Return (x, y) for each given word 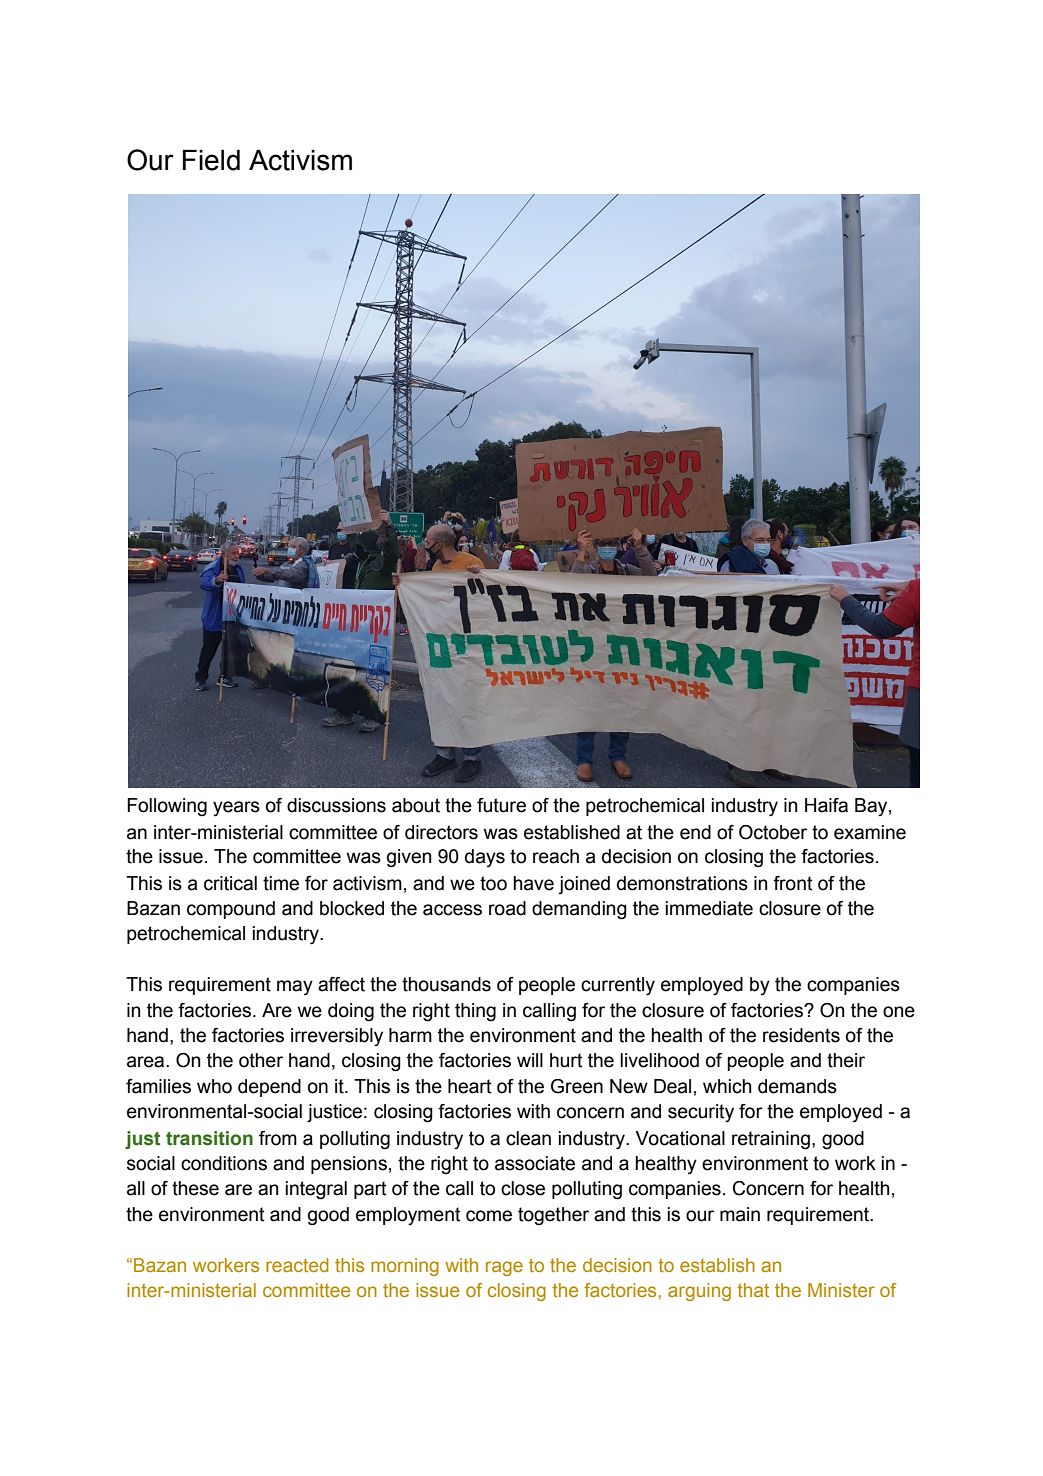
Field (211, 160)
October (773, 832)
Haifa (826, 805)
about (416, 805)
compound (231, 910)
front (793, 883)
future (501, 805)
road (507, 908)
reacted (297, 1265)
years (236, 809)
